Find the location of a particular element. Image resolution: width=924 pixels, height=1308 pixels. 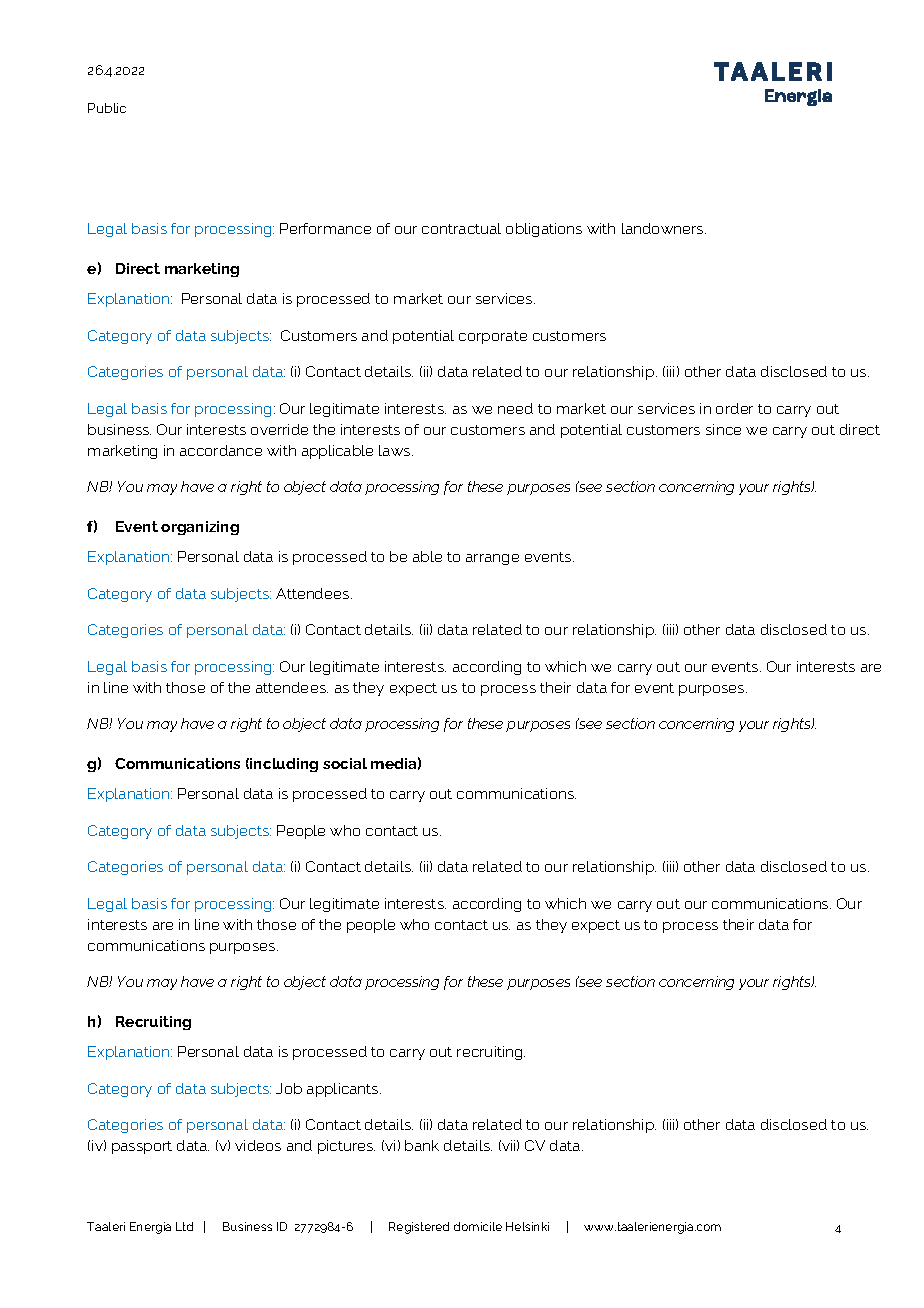

Ltd is located at coordinates (184, 1226).
